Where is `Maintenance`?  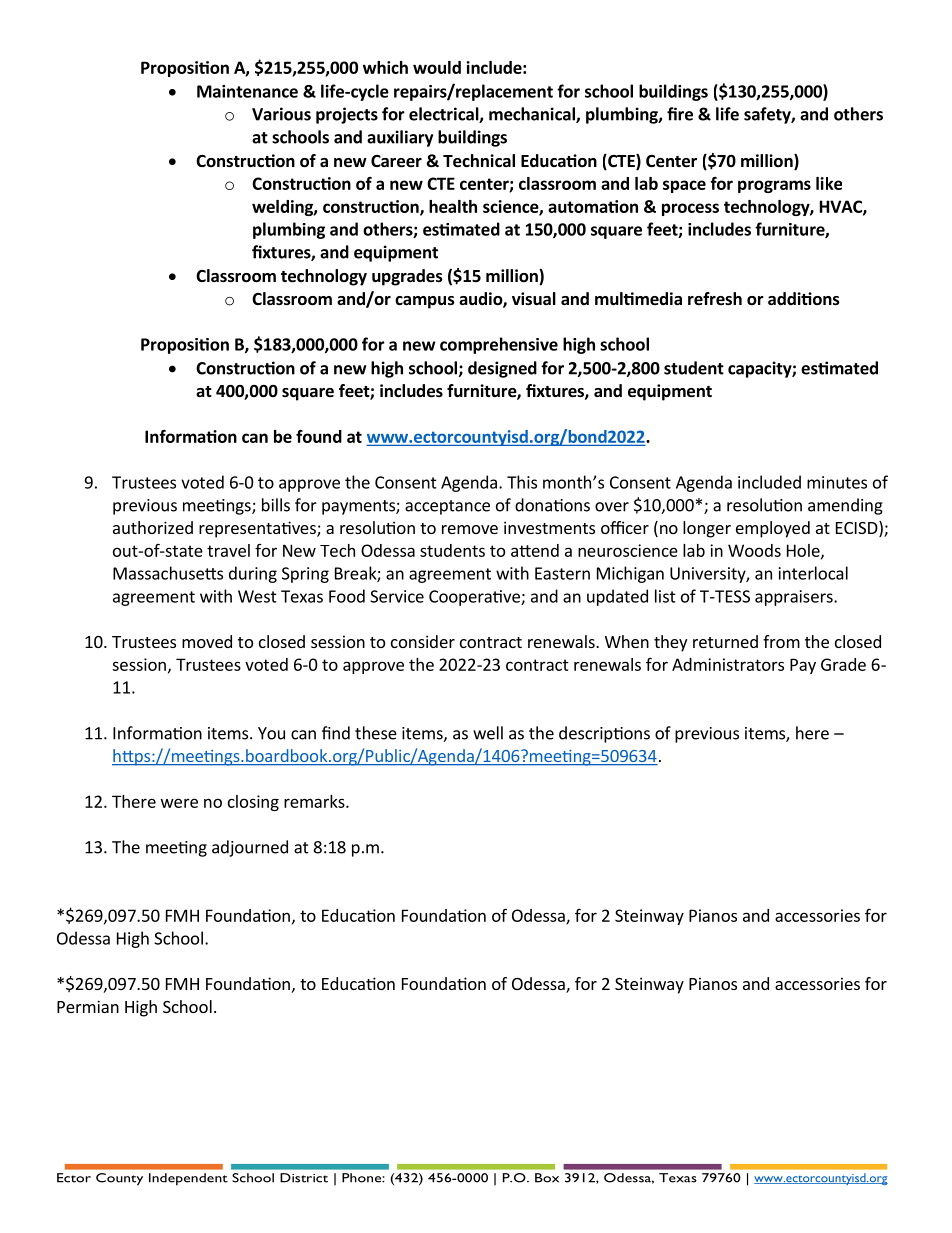 Maintenance is located at coordinates (247, 91).
